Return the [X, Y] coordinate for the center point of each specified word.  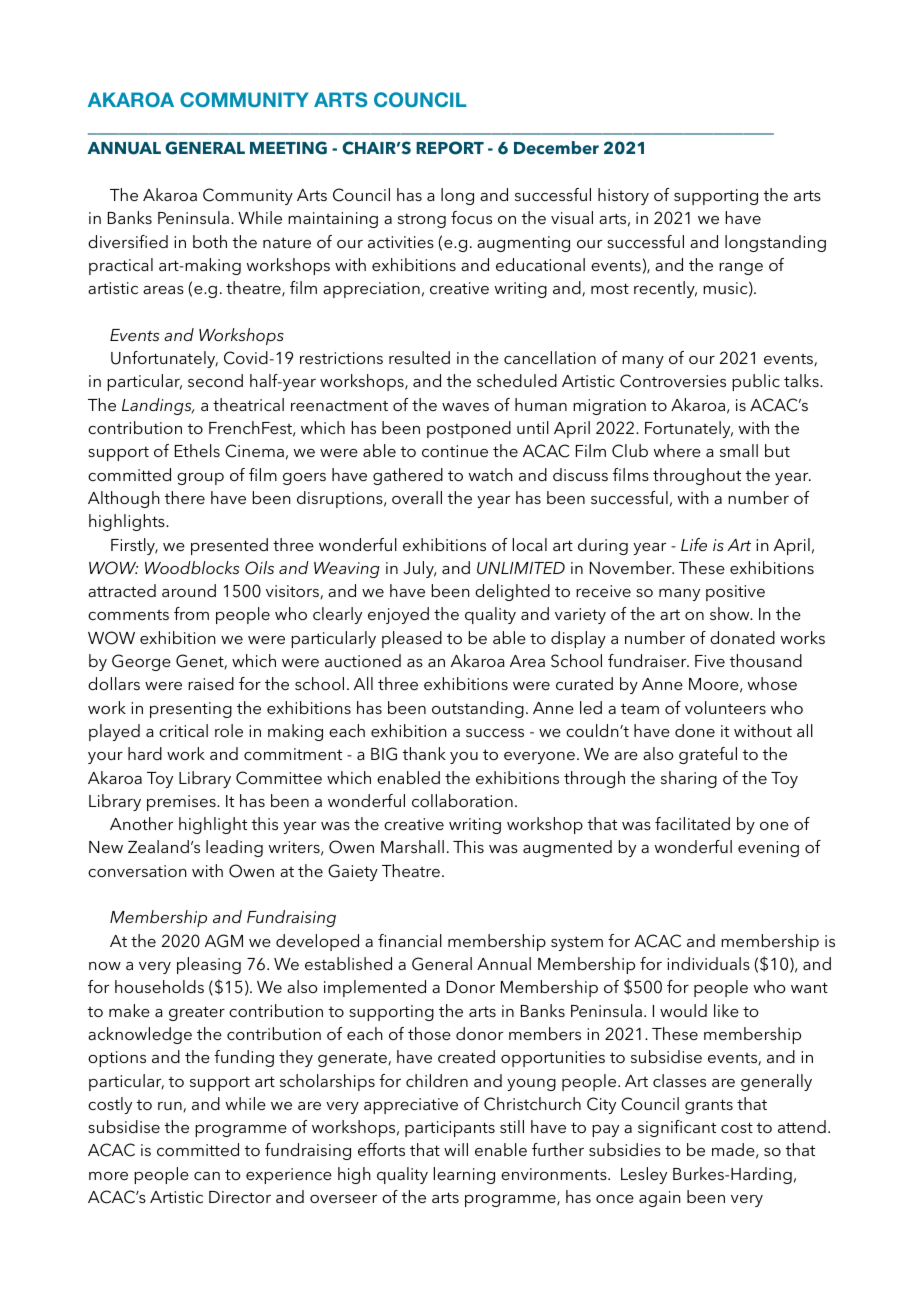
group [200, 479]
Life [694, 544]
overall [417, 497]
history [623, 196]
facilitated [692, 823]
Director [240, 1197]
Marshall [412, 846]
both [210, 241]
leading [234, 848]
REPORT [450, 148]
